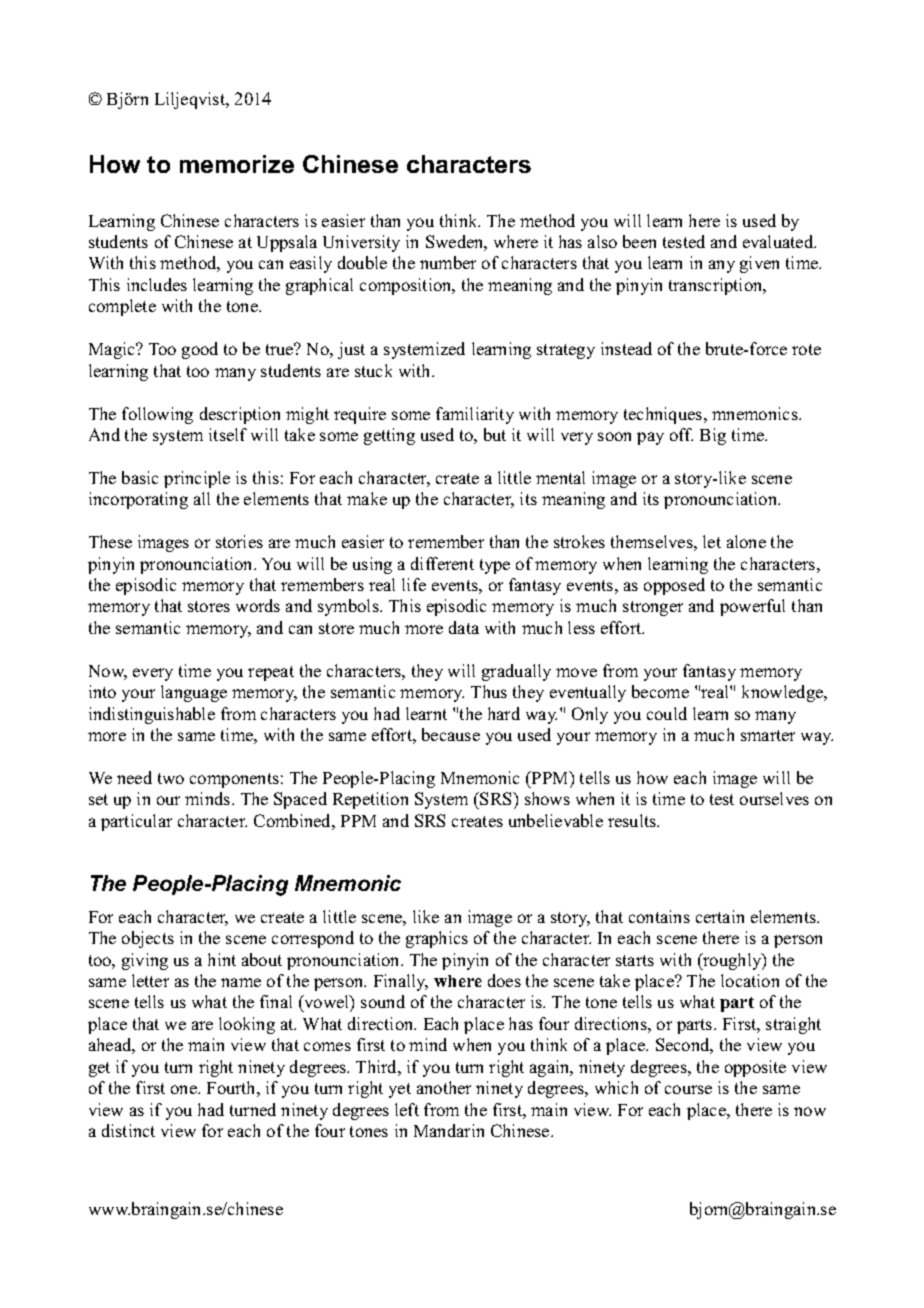  What do you see at coordinates (237, 164) in the image?
I see `memorize` at bounding box center [237, 164].
